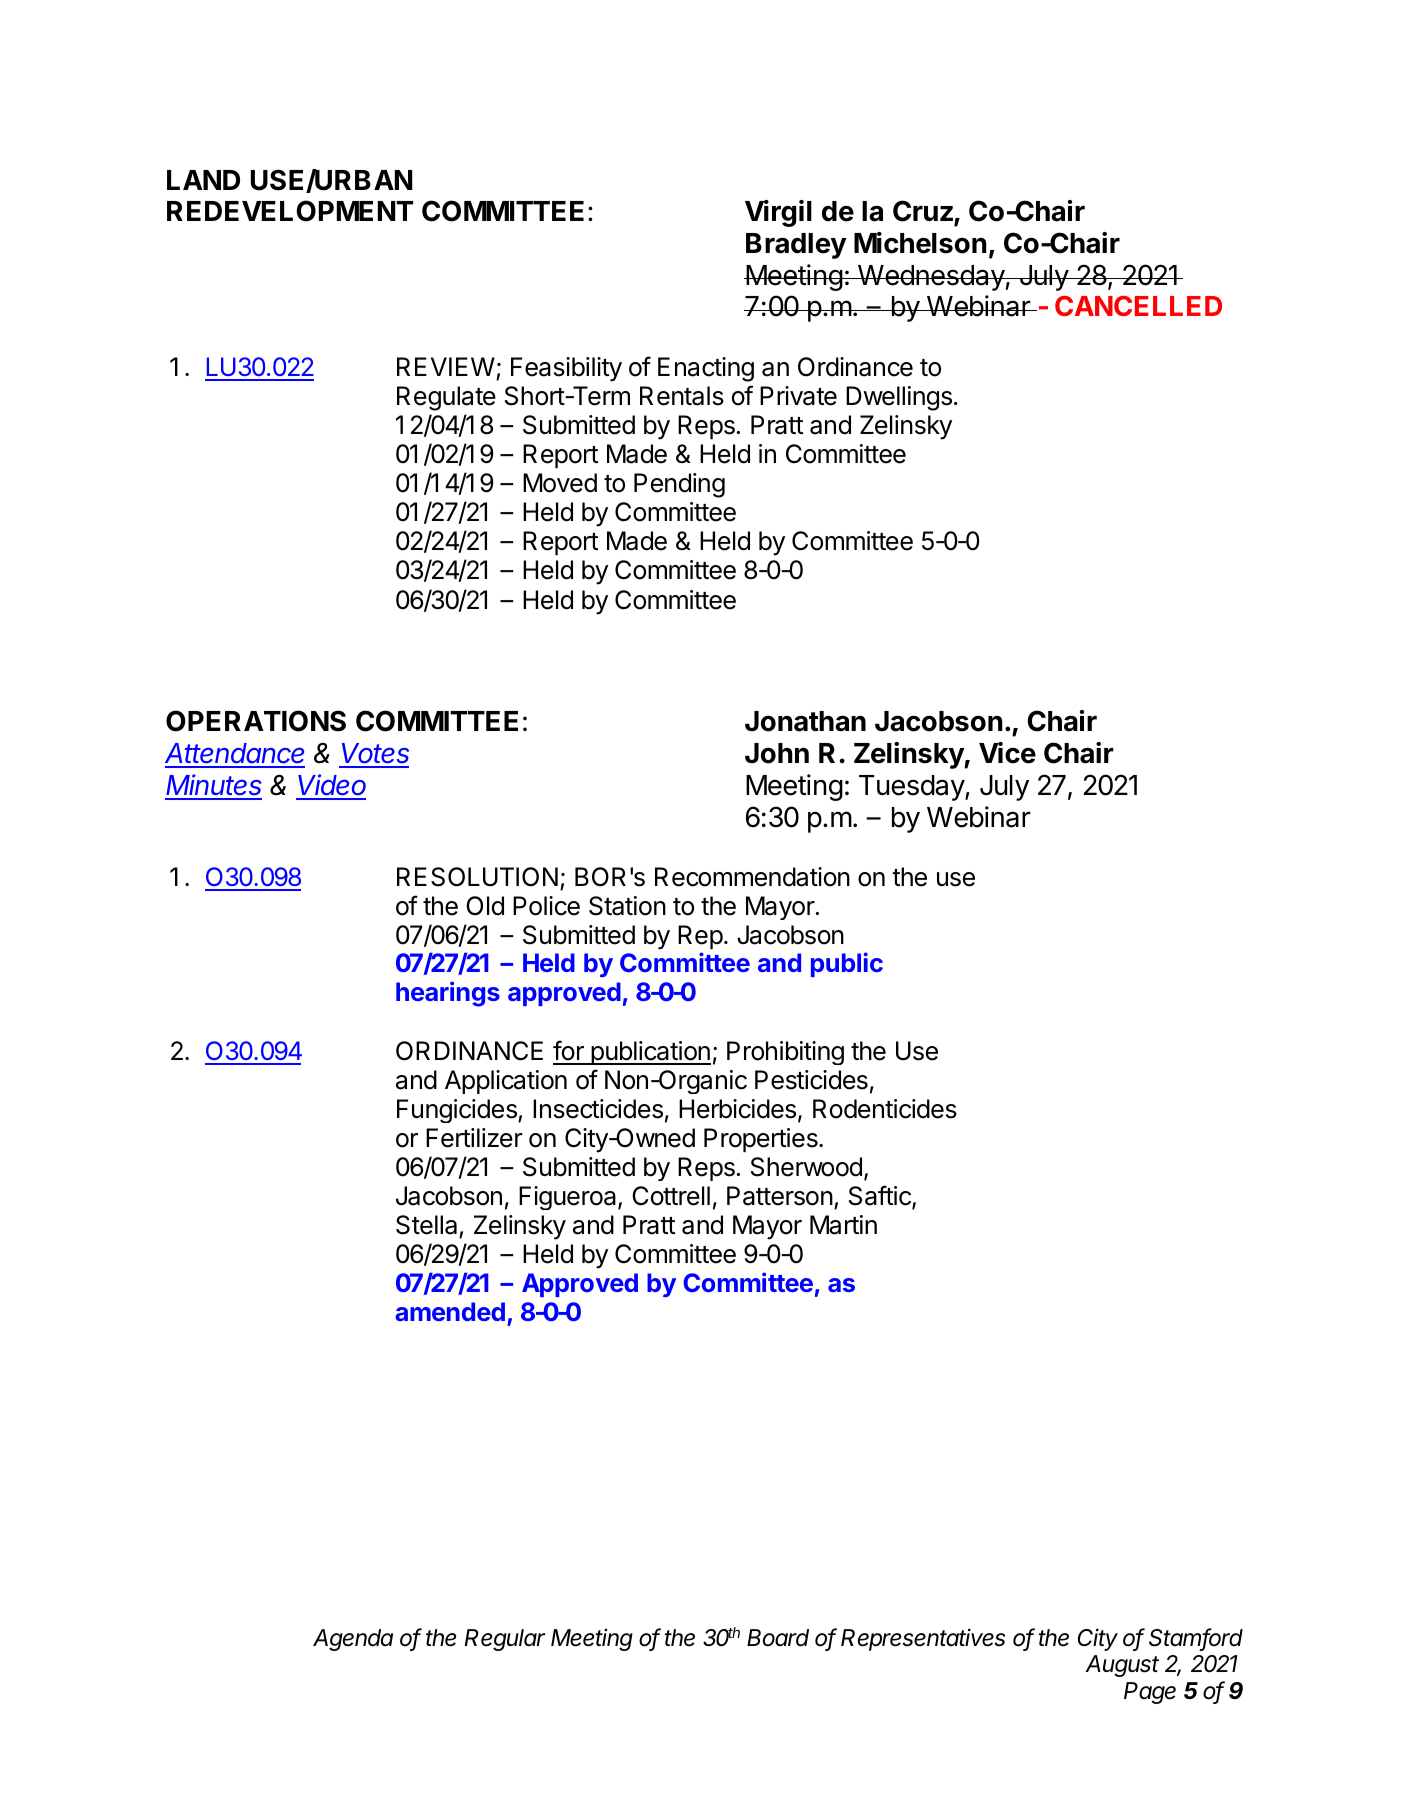 The width and height of the document is (1406, 1819). I want to click on John, so click(777, 753).
